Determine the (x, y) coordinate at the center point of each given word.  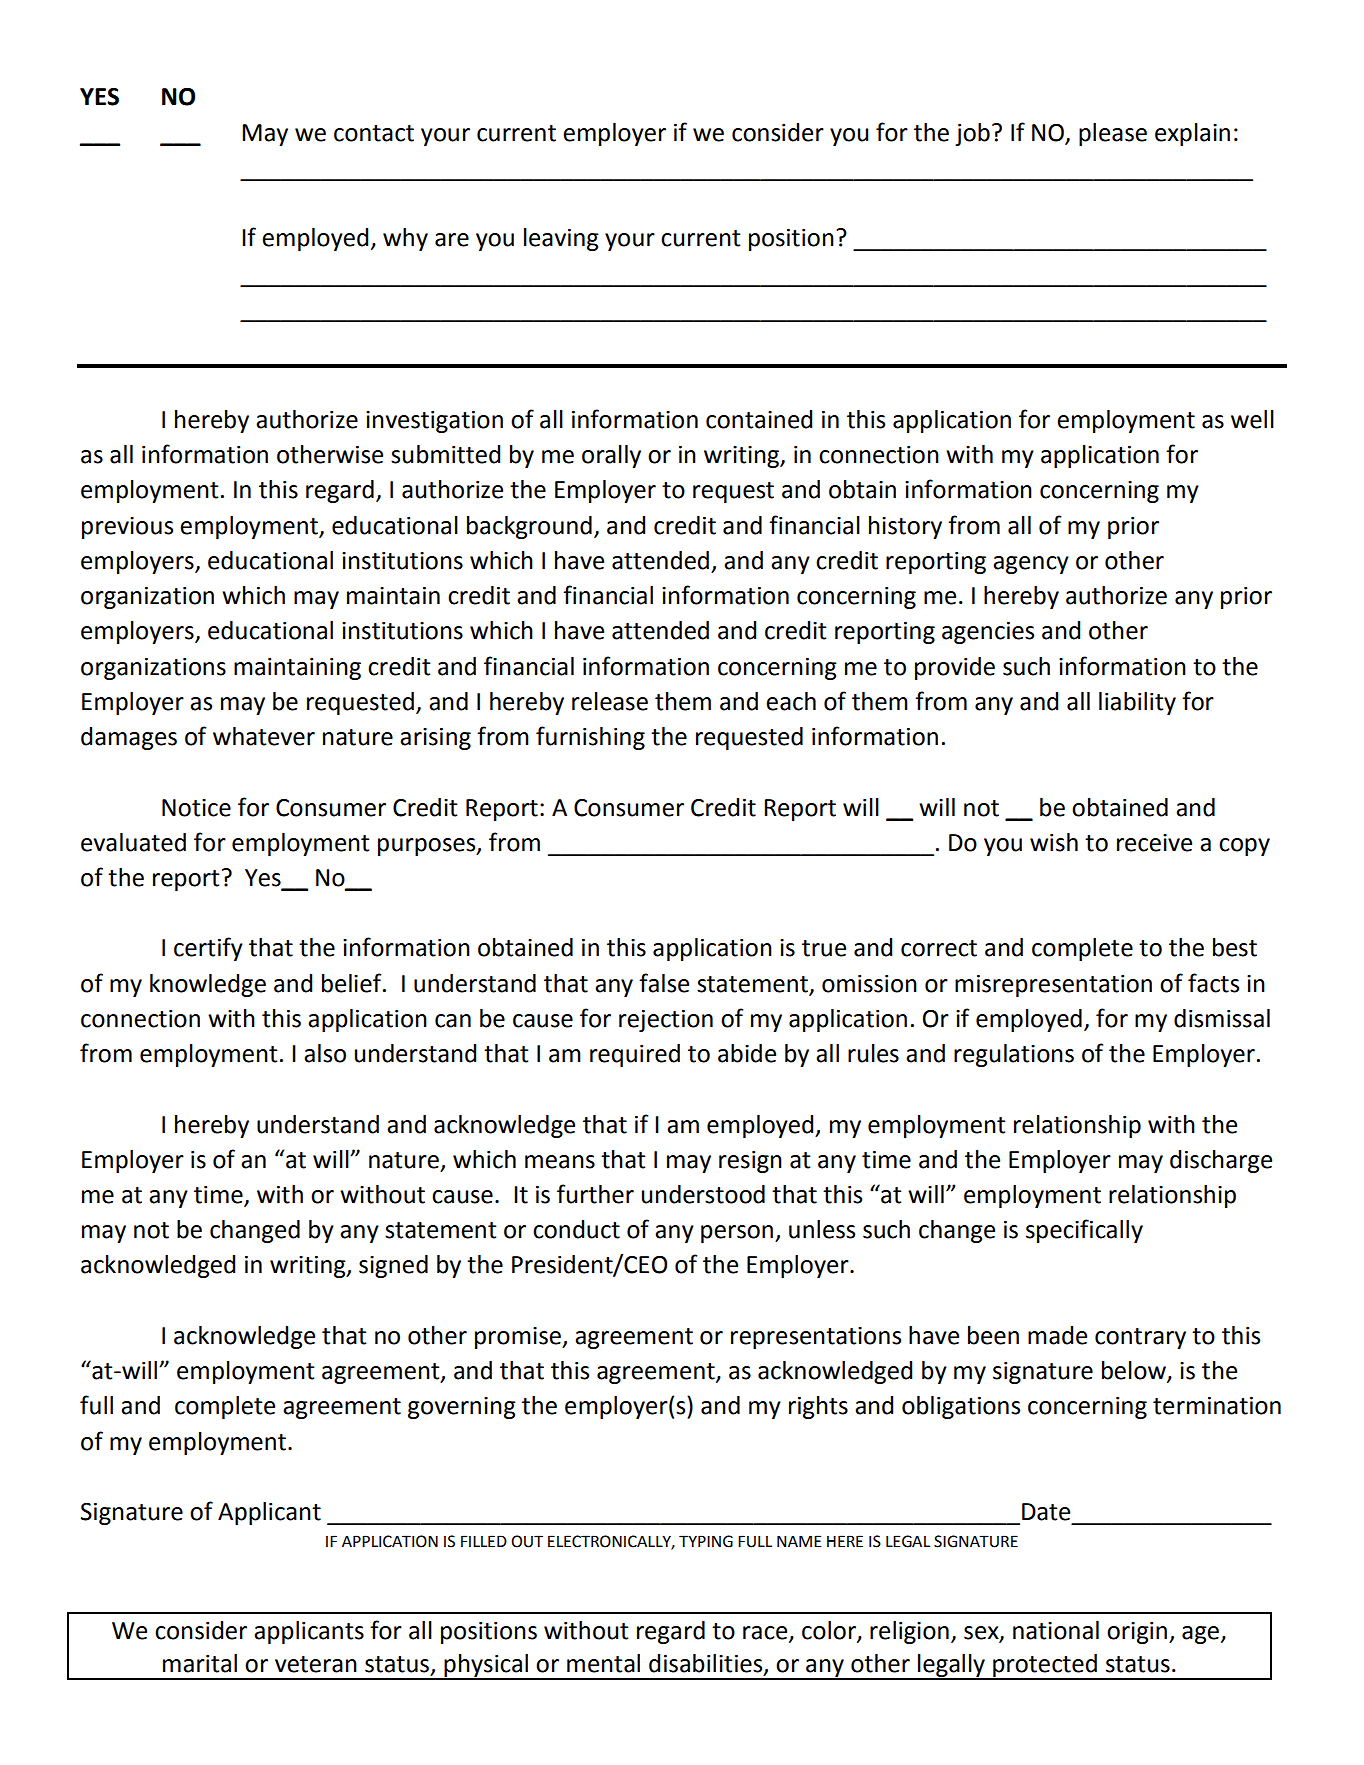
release (610, 701)
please (1113, 134)
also (325, 1053)
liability (1137, 703)
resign (750, 1162)
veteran (316, 1664)
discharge (1221, 1161)
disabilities (707, 1664)
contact (374, 133)
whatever (264, 736)
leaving (561, 239)
